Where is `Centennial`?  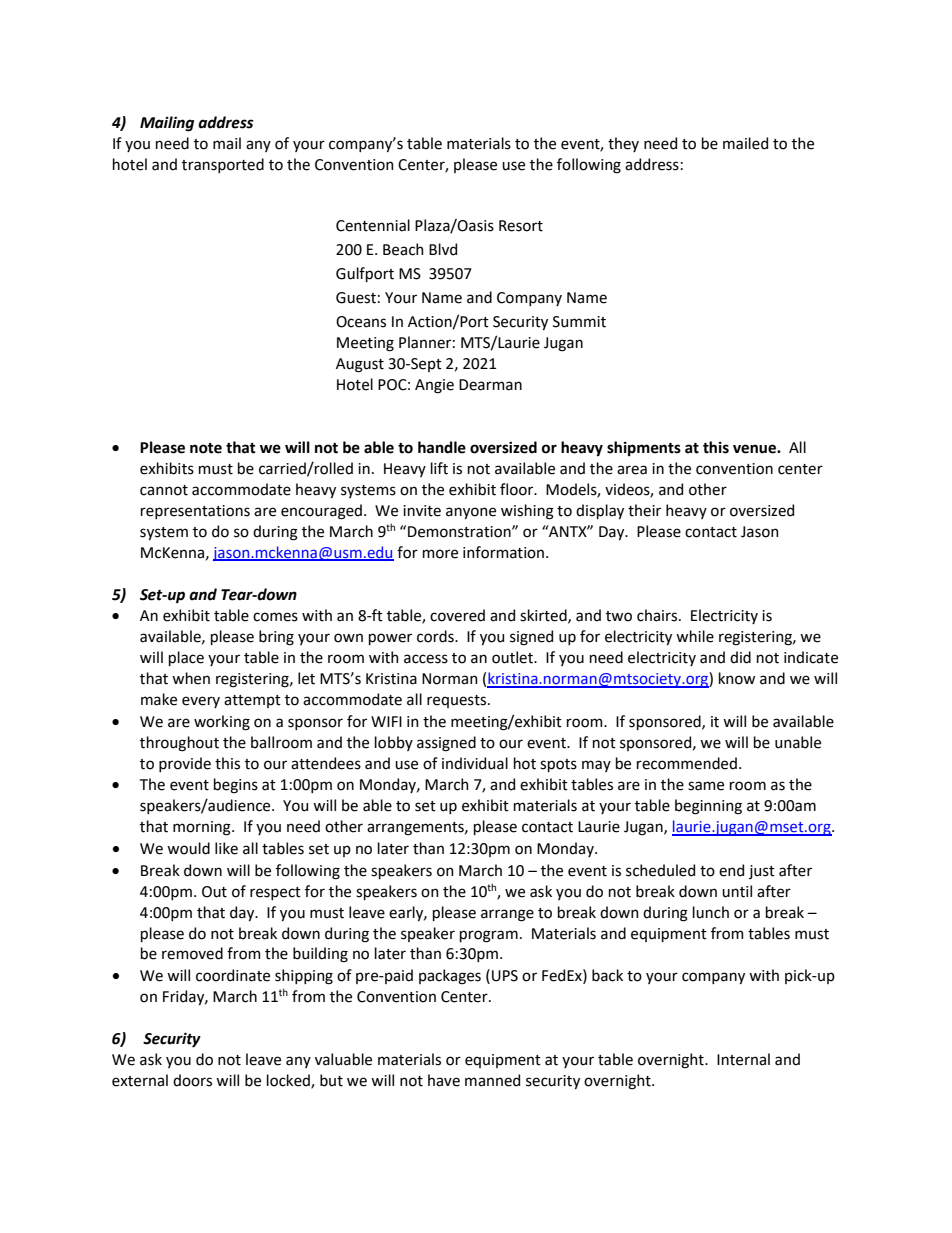
Centennial is located at coordinates (373, 225).
